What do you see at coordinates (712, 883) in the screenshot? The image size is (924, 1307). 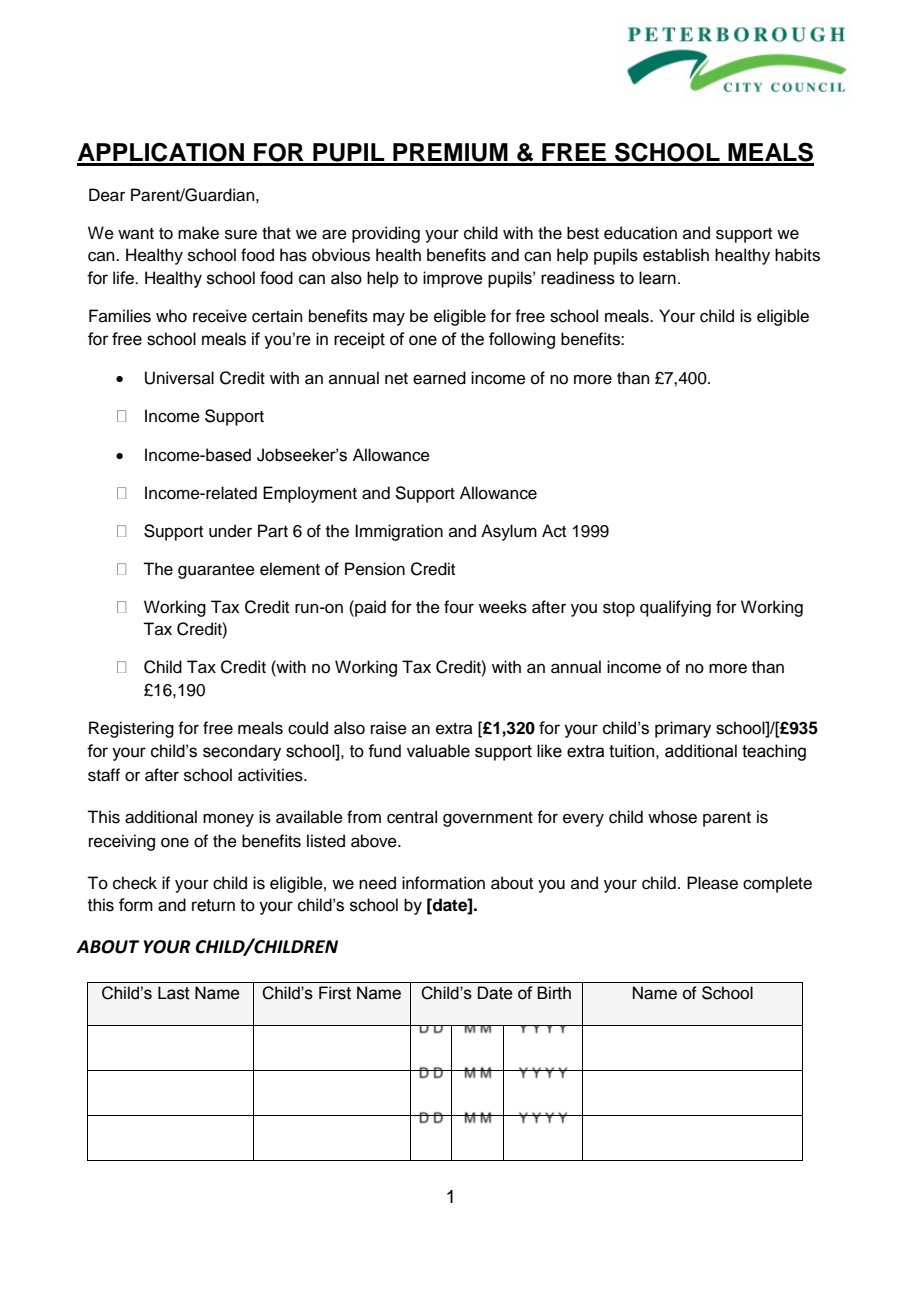 I see `Please` at bounding box center [712, 883].
